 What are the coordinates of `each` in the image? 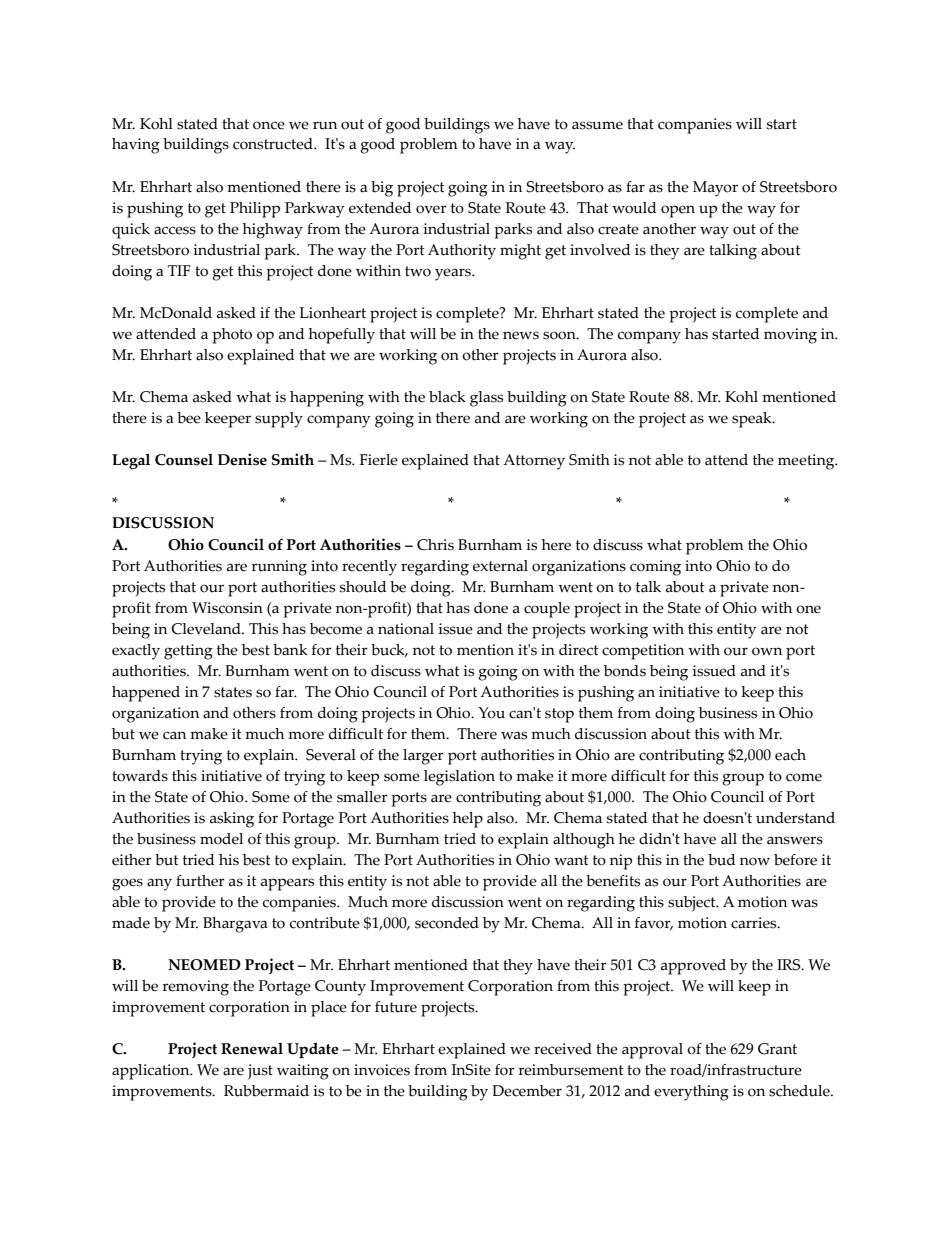 It's located at (790, 755).
